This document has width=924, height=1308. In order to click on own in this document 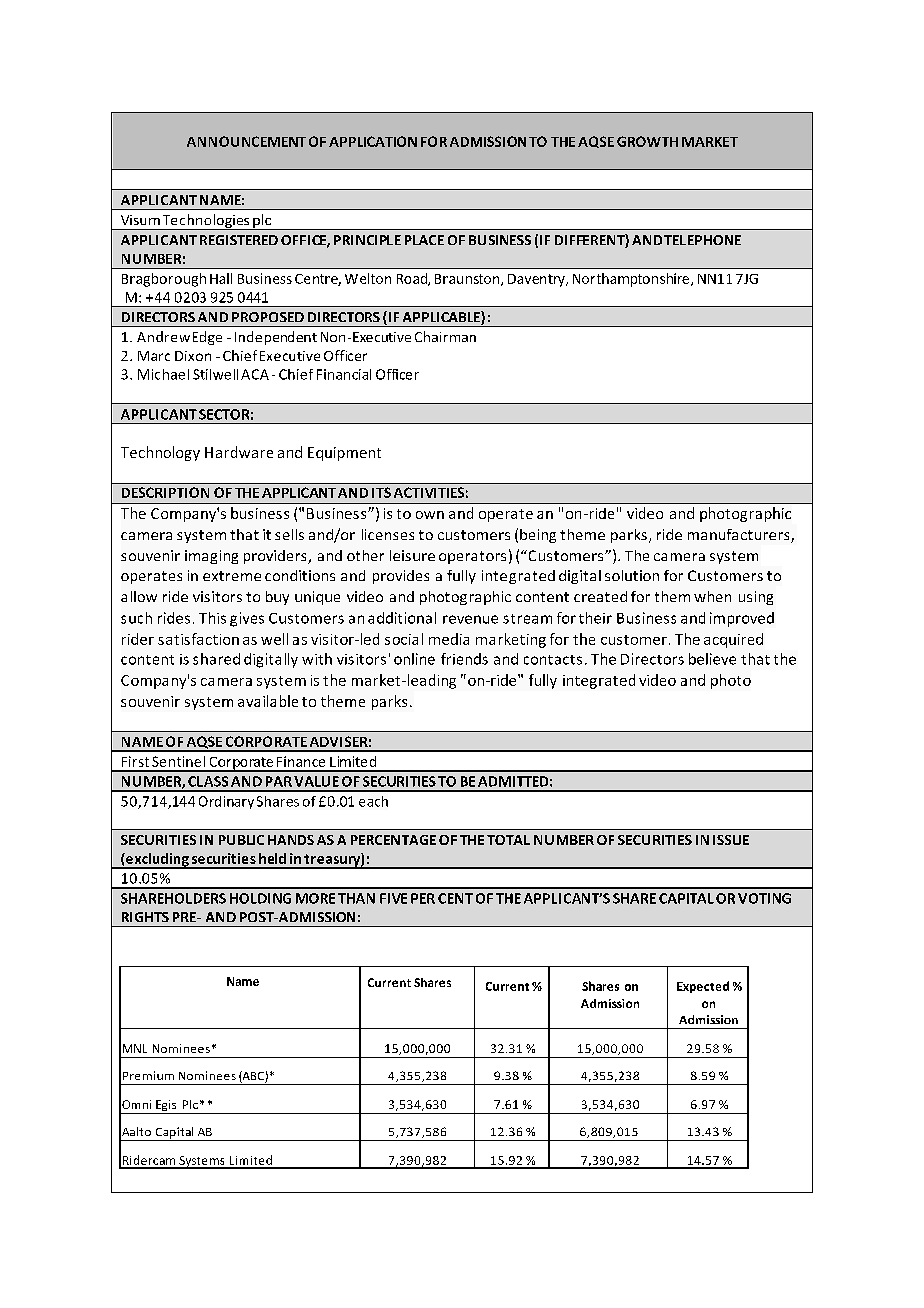, I will do `click(430, 515)`.
